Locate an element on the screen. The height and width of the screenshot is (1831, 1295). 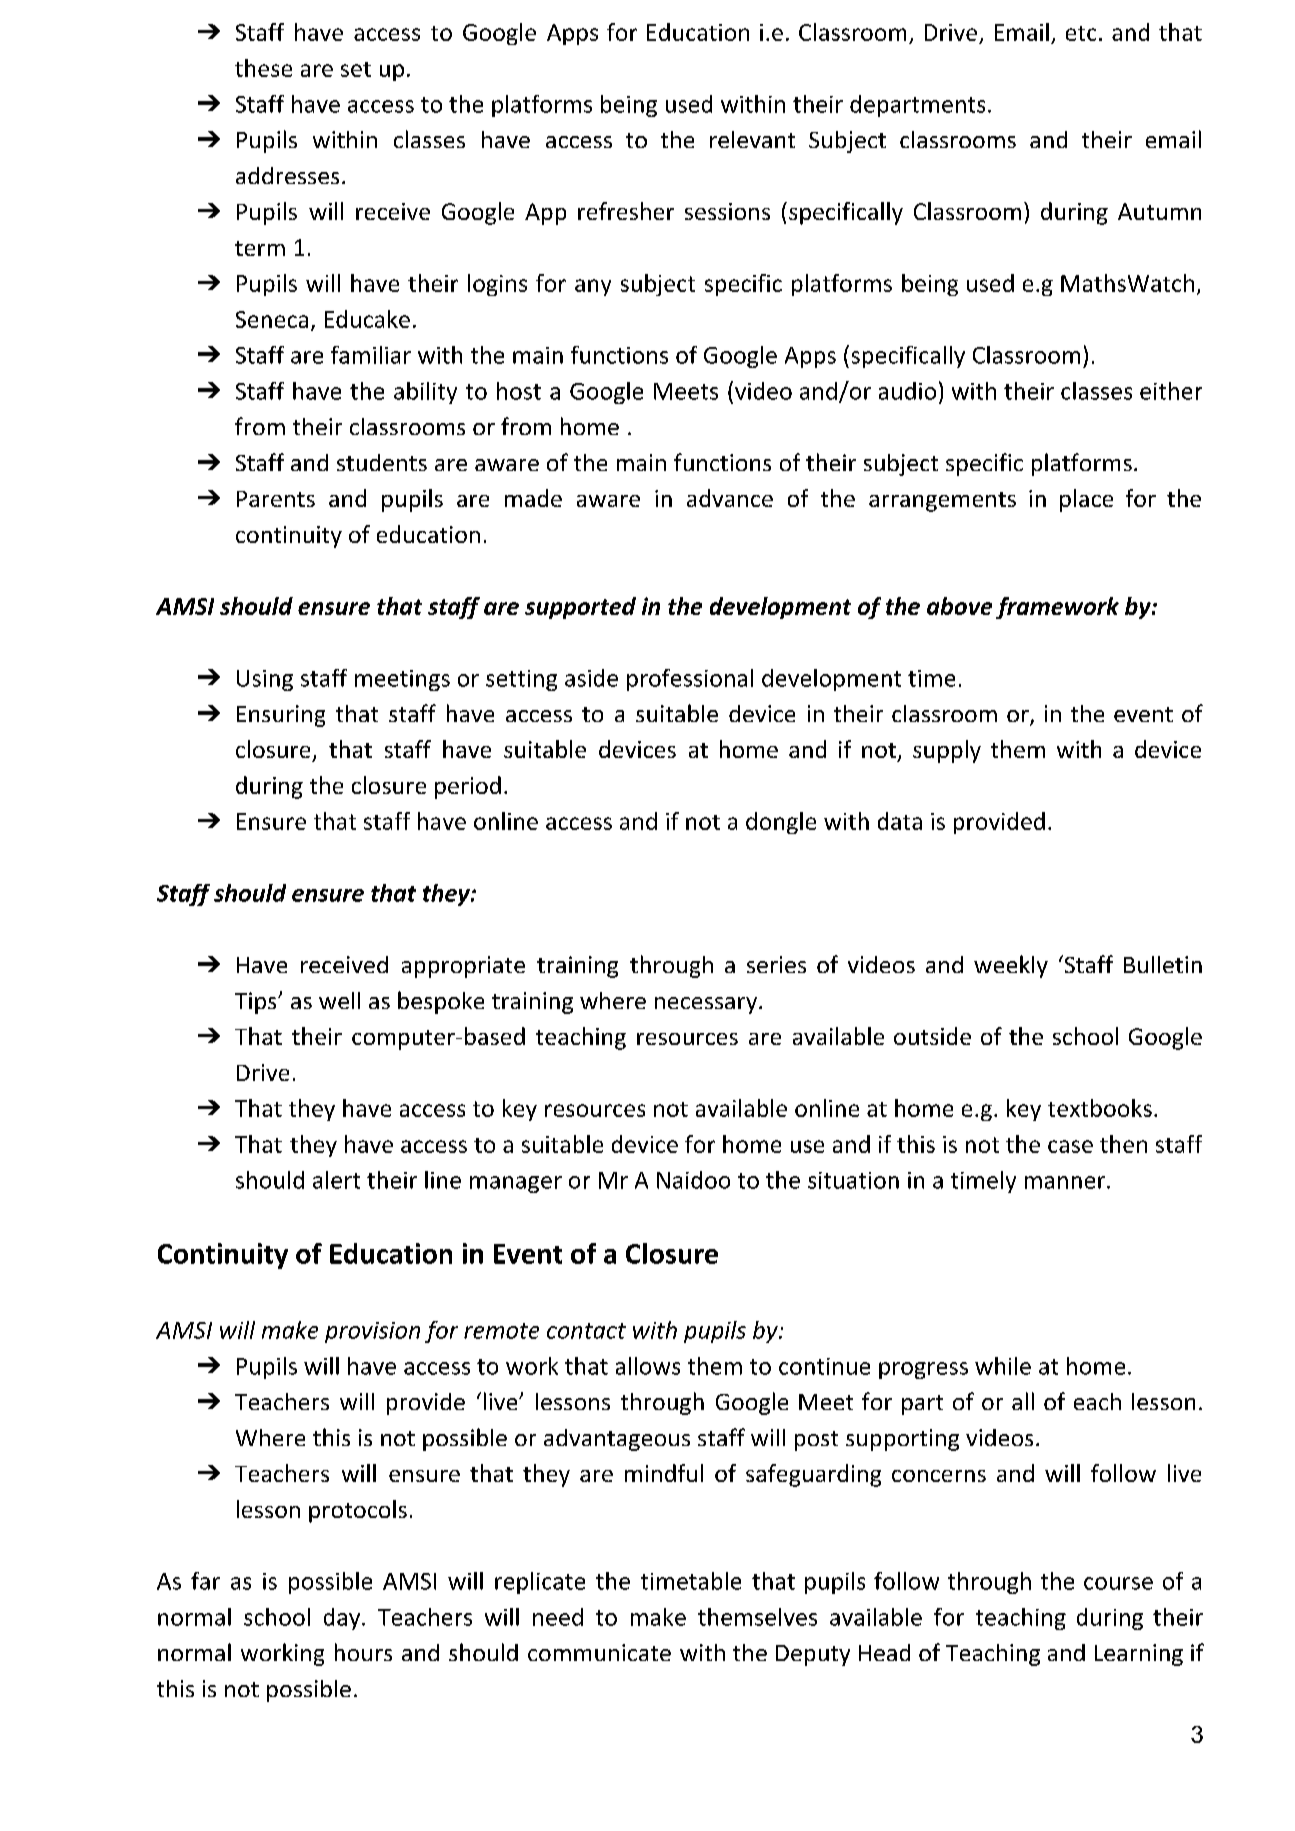
these is located at coordinates (263, 68).
